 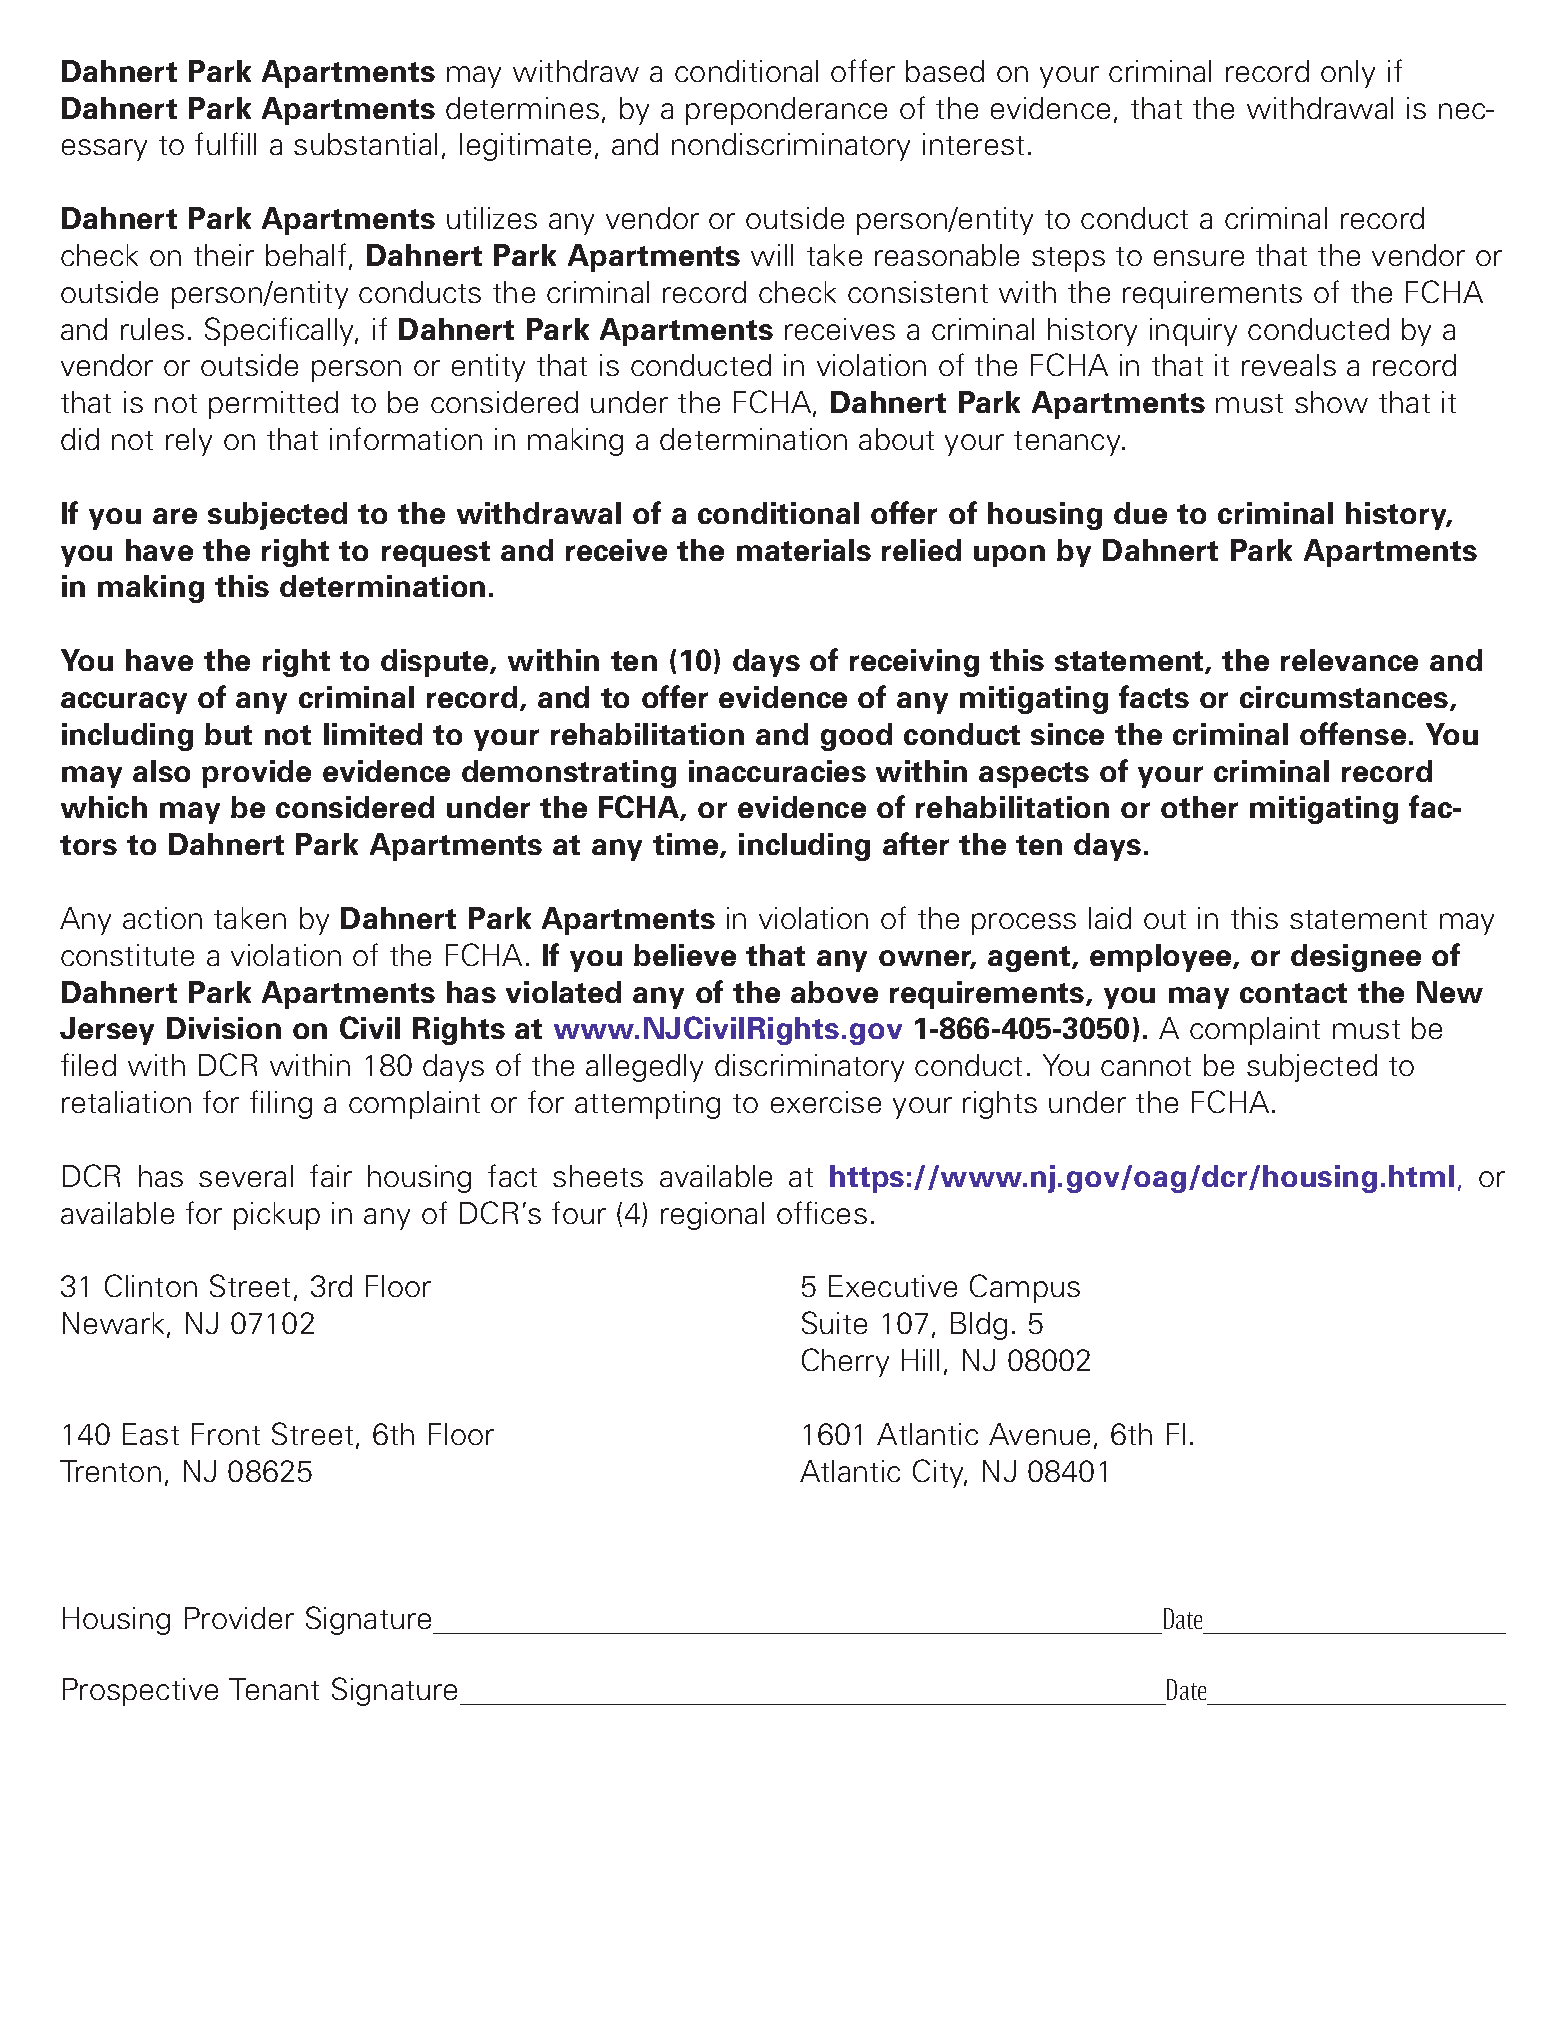 I want to click on preponderance, so click(x=786, y=111).
